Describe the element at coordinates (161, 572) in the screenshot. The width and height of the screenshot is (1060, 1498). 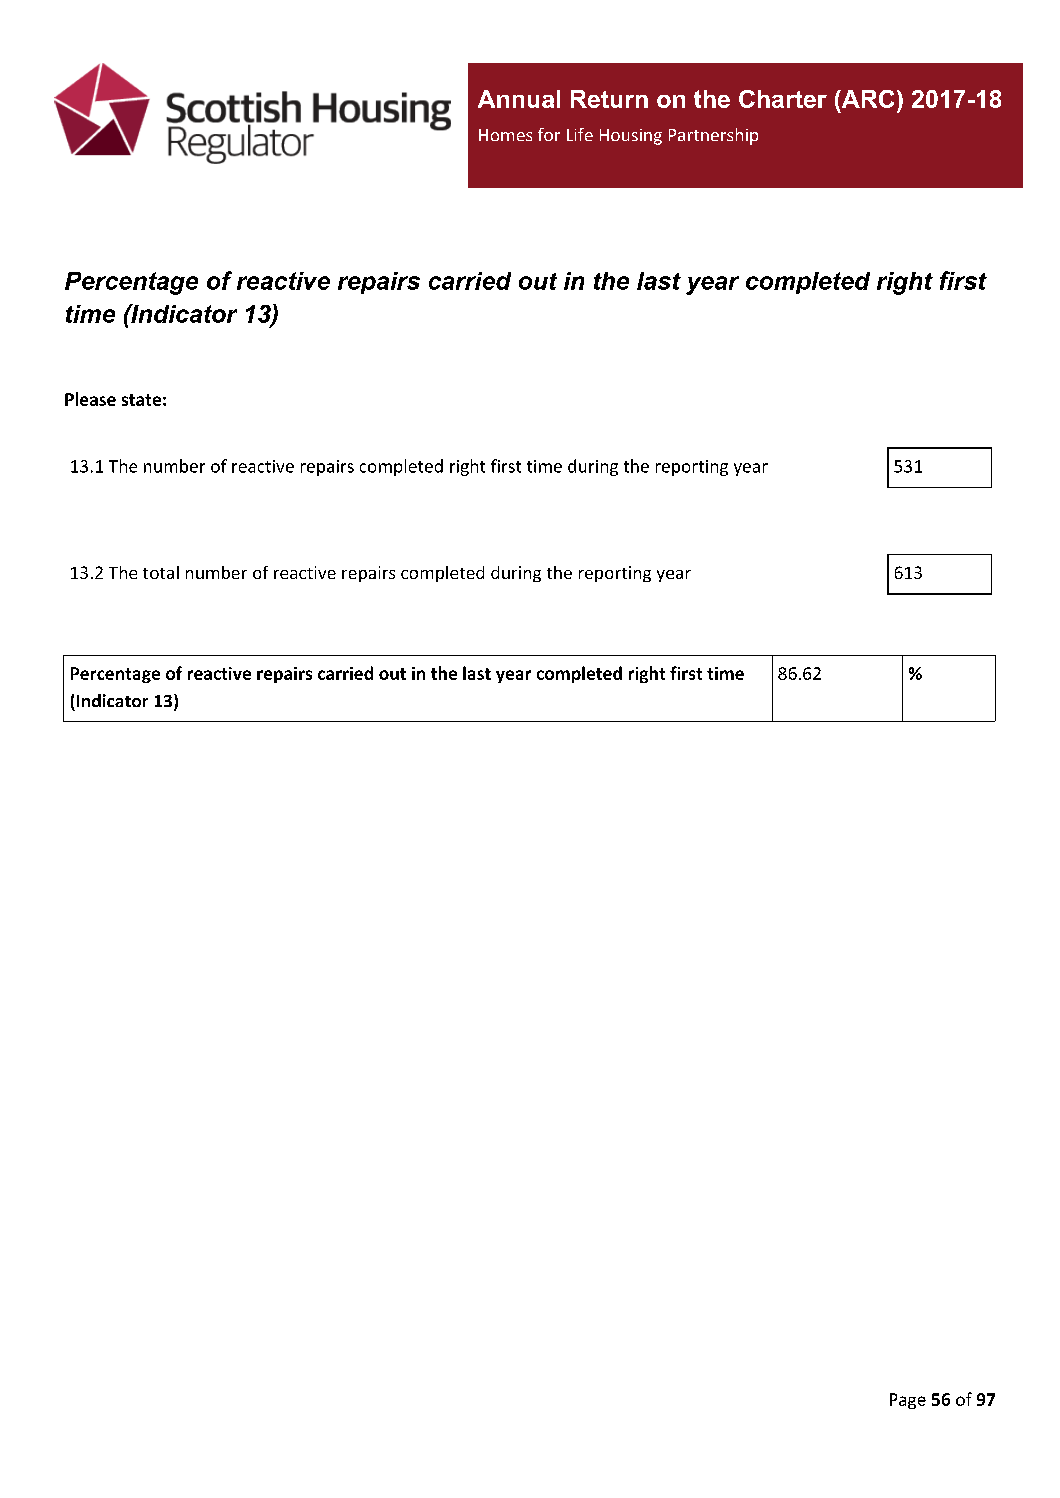
I see `total` at that location.
